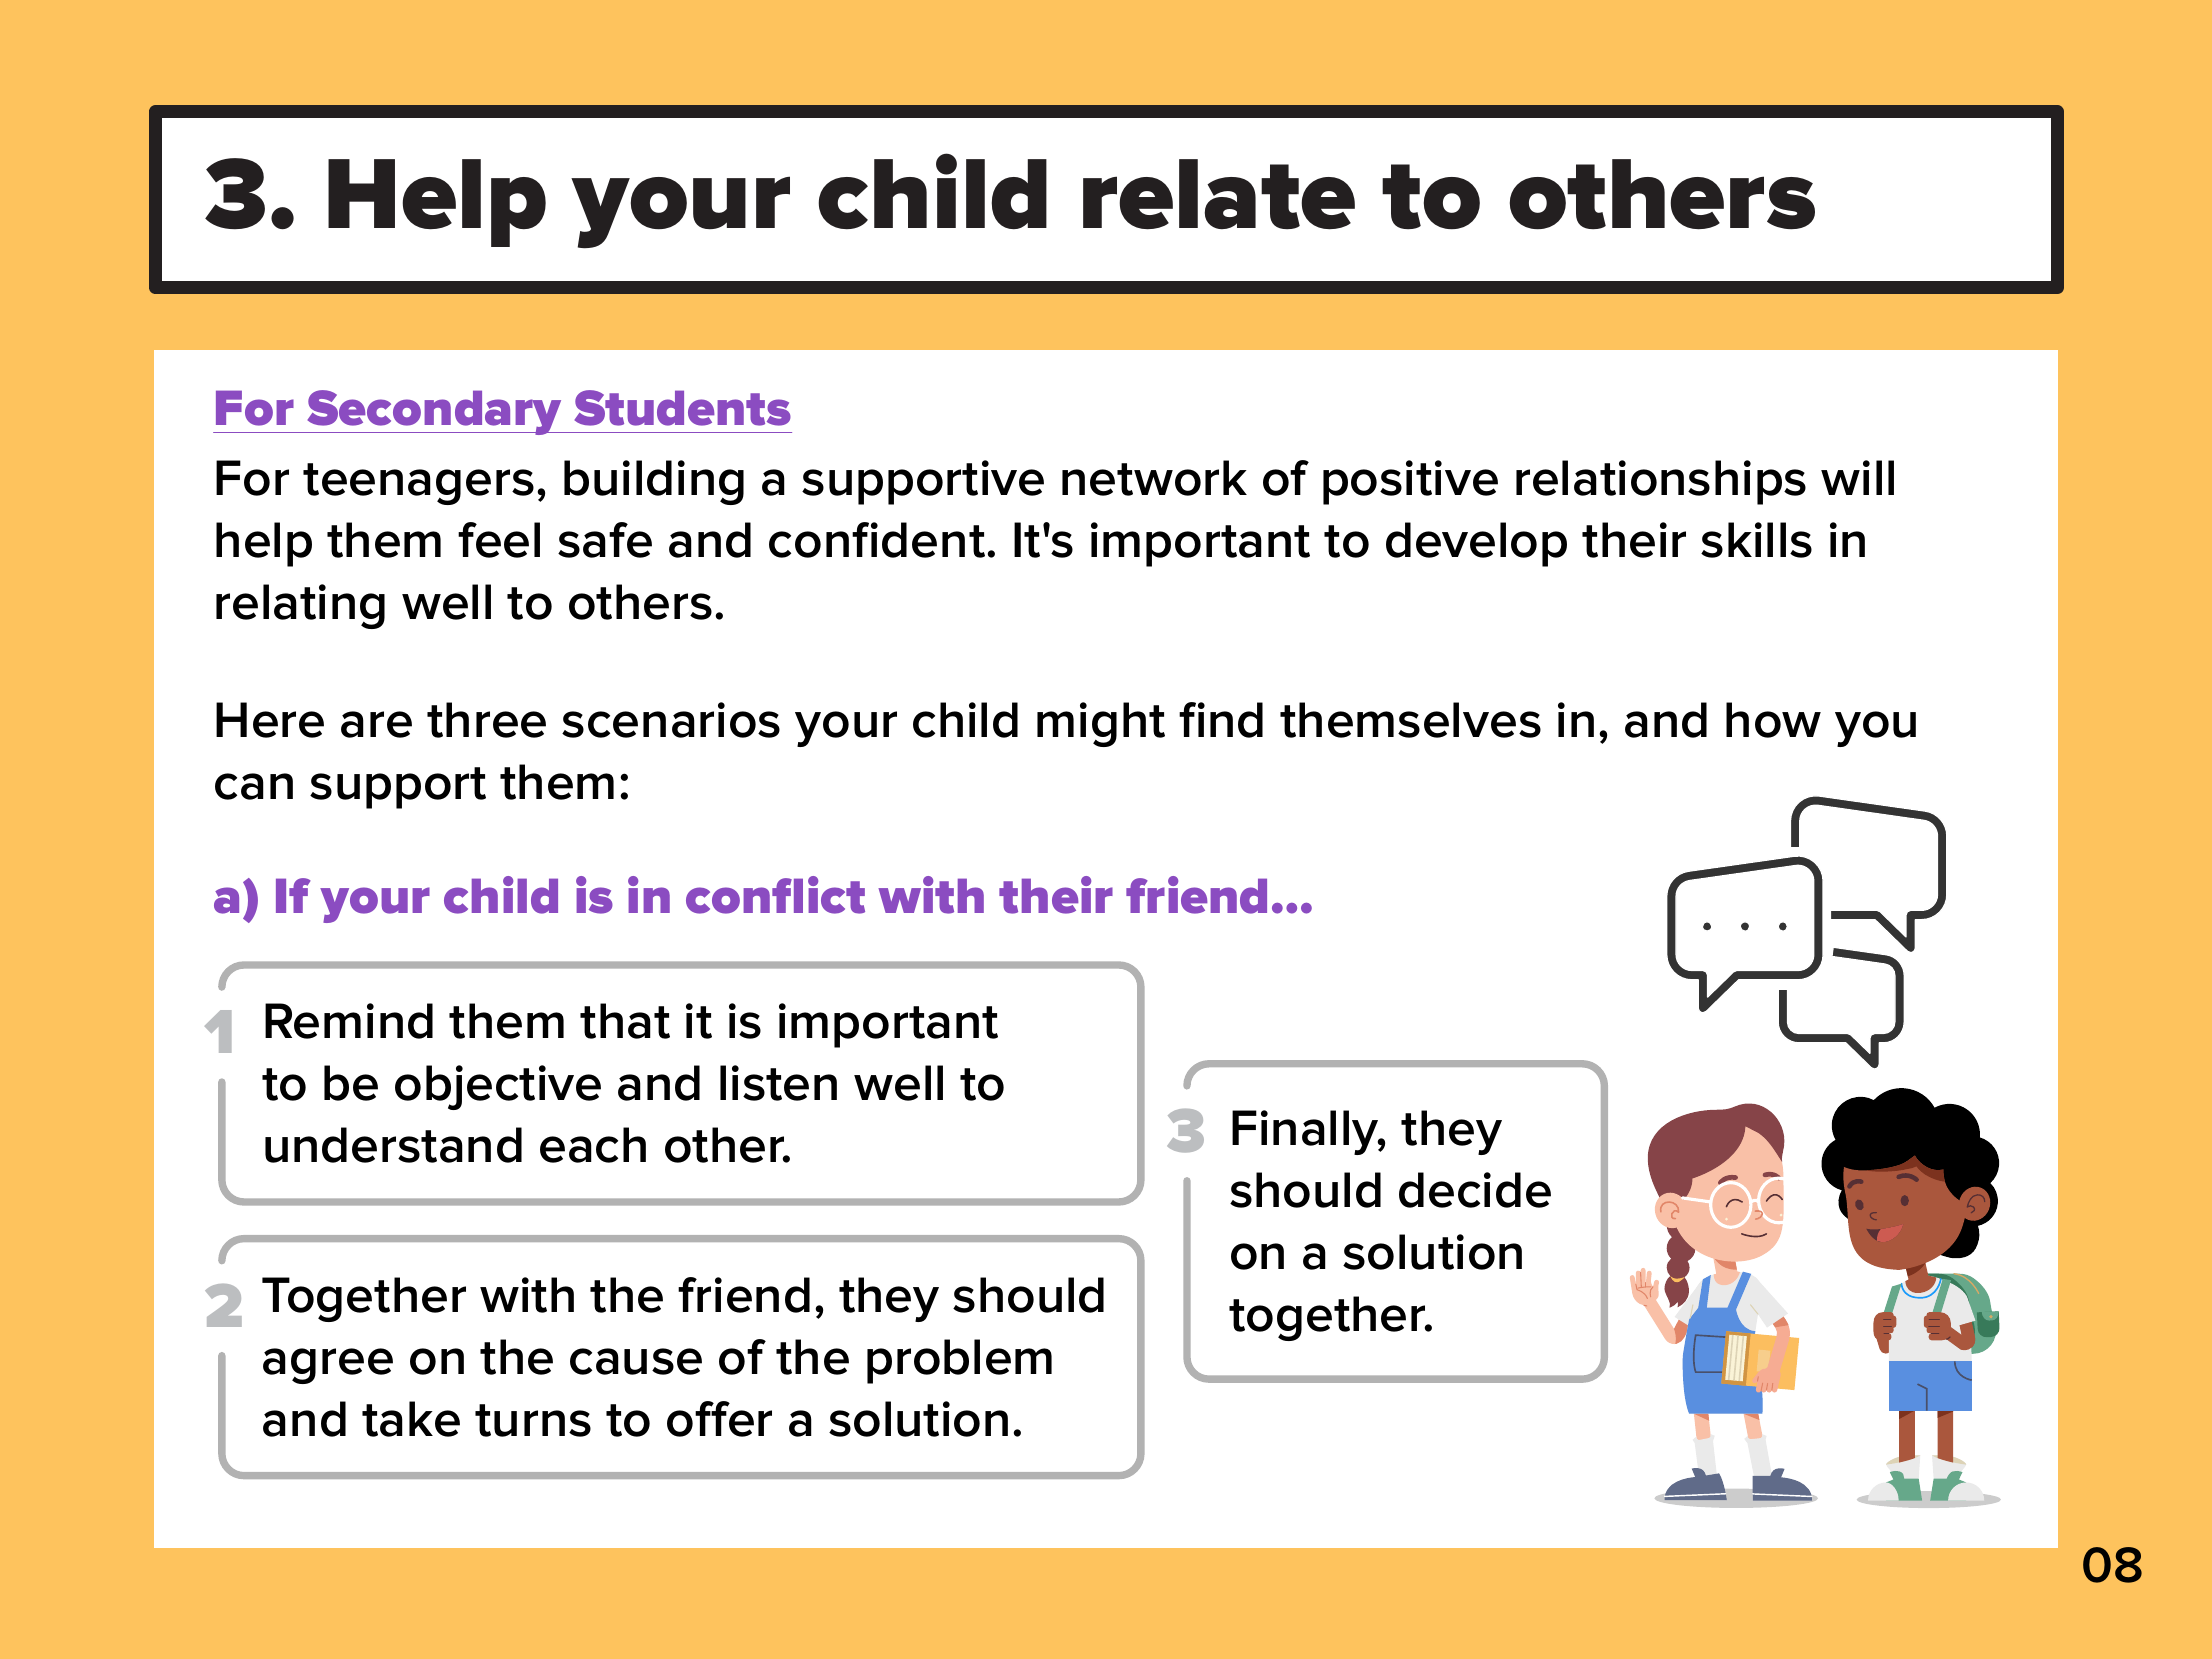 This document has width=2212, height=1659. I want to click on listen, so click(778, 1083).
